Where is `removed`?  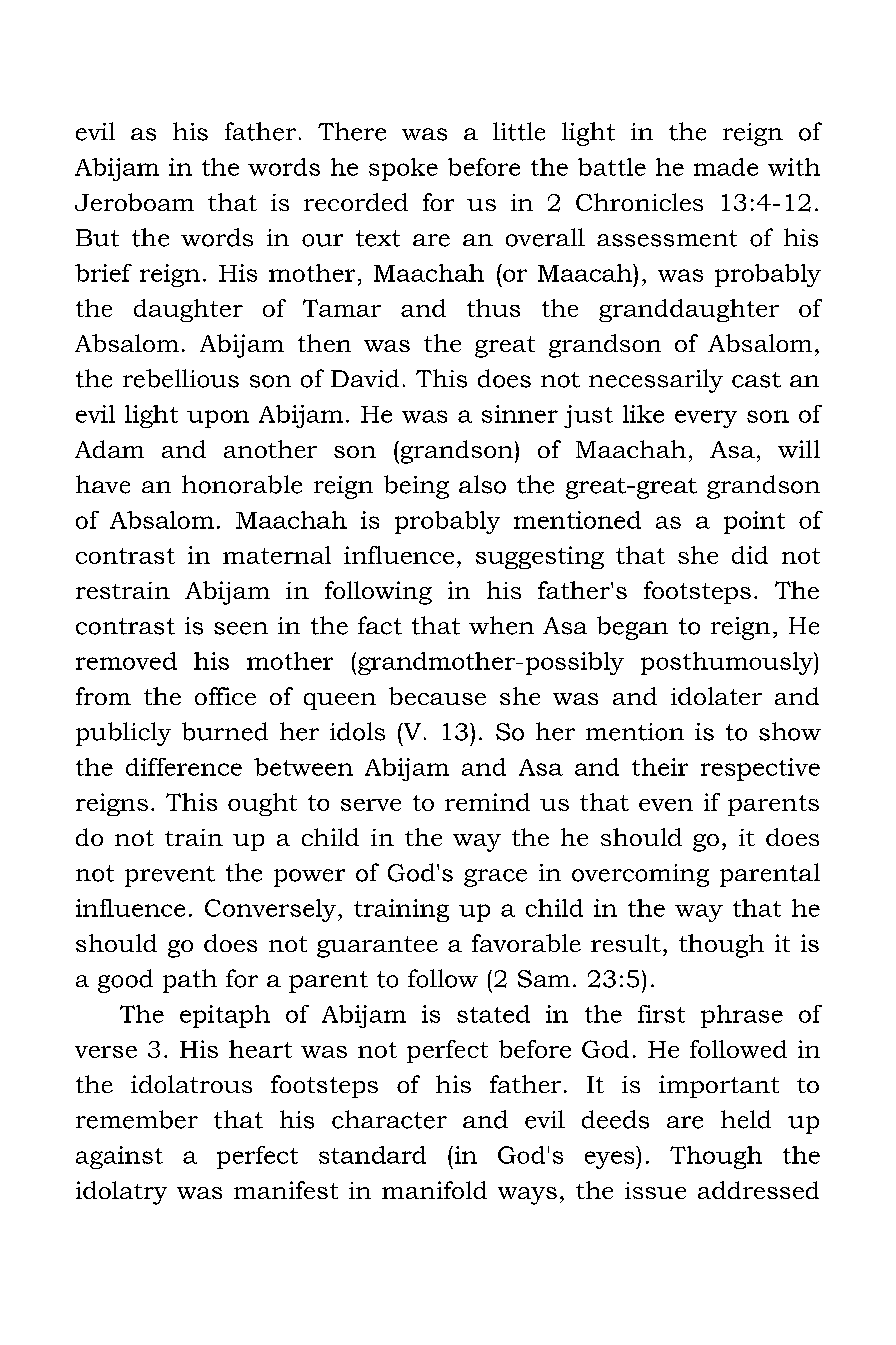 removed is located at coordinates (126, 661).
